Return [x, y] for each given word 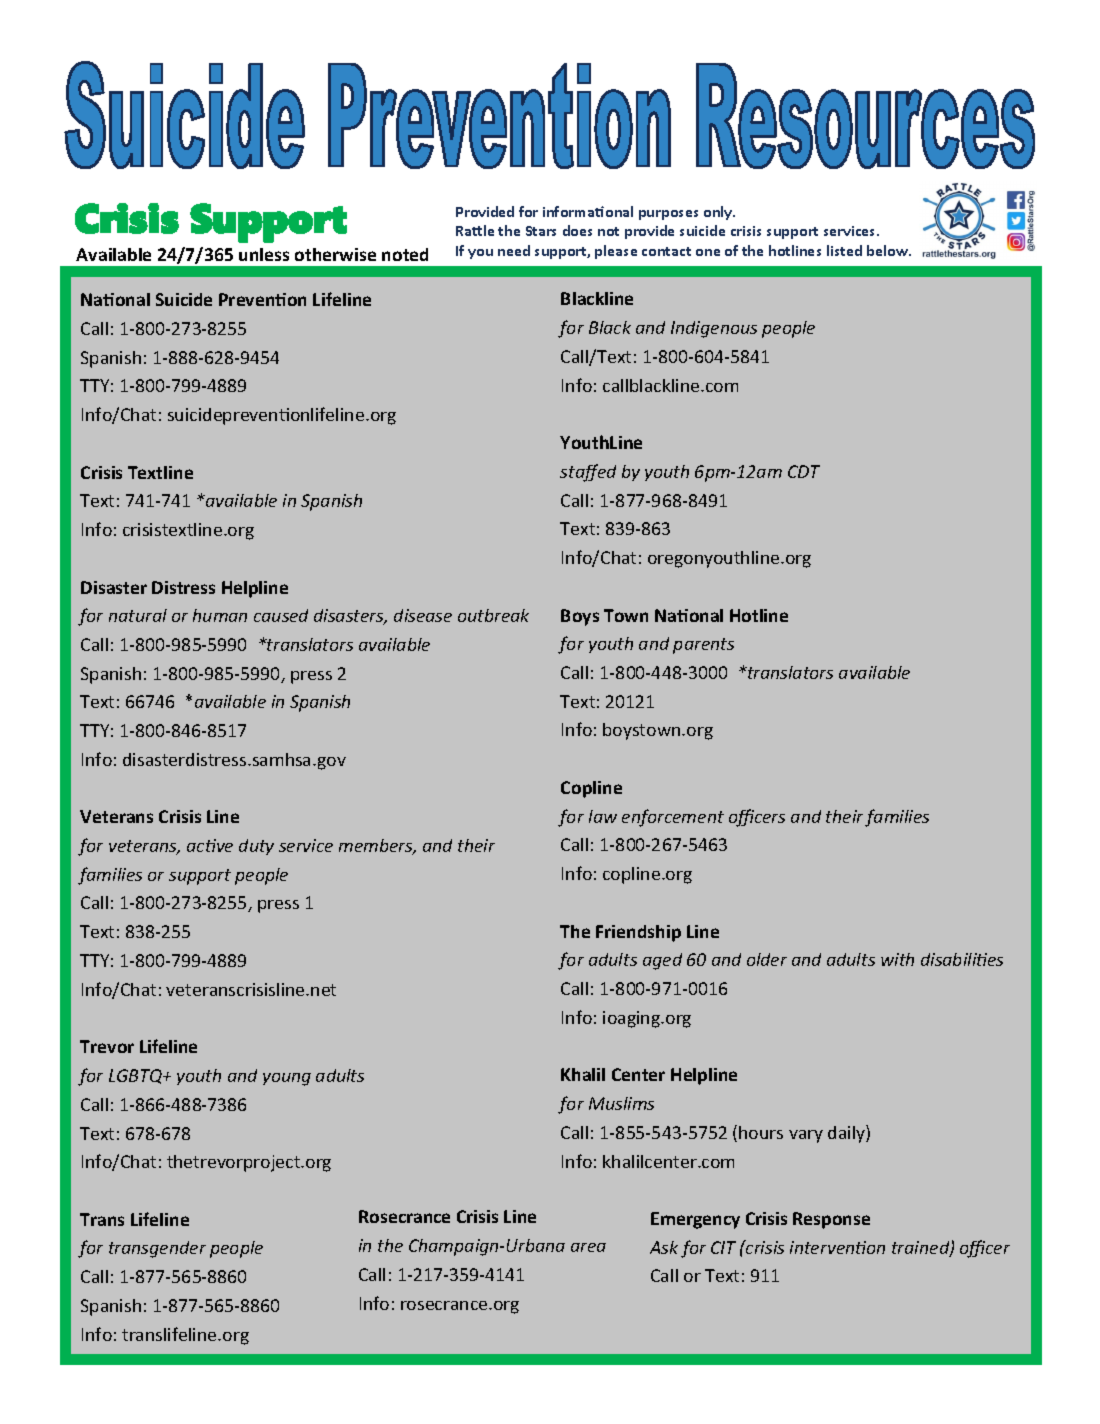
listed [844, 250]
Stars [541, 231]
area [588, 1247]
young [287, 1079]
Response [831, 1220]
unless [264, 254]
